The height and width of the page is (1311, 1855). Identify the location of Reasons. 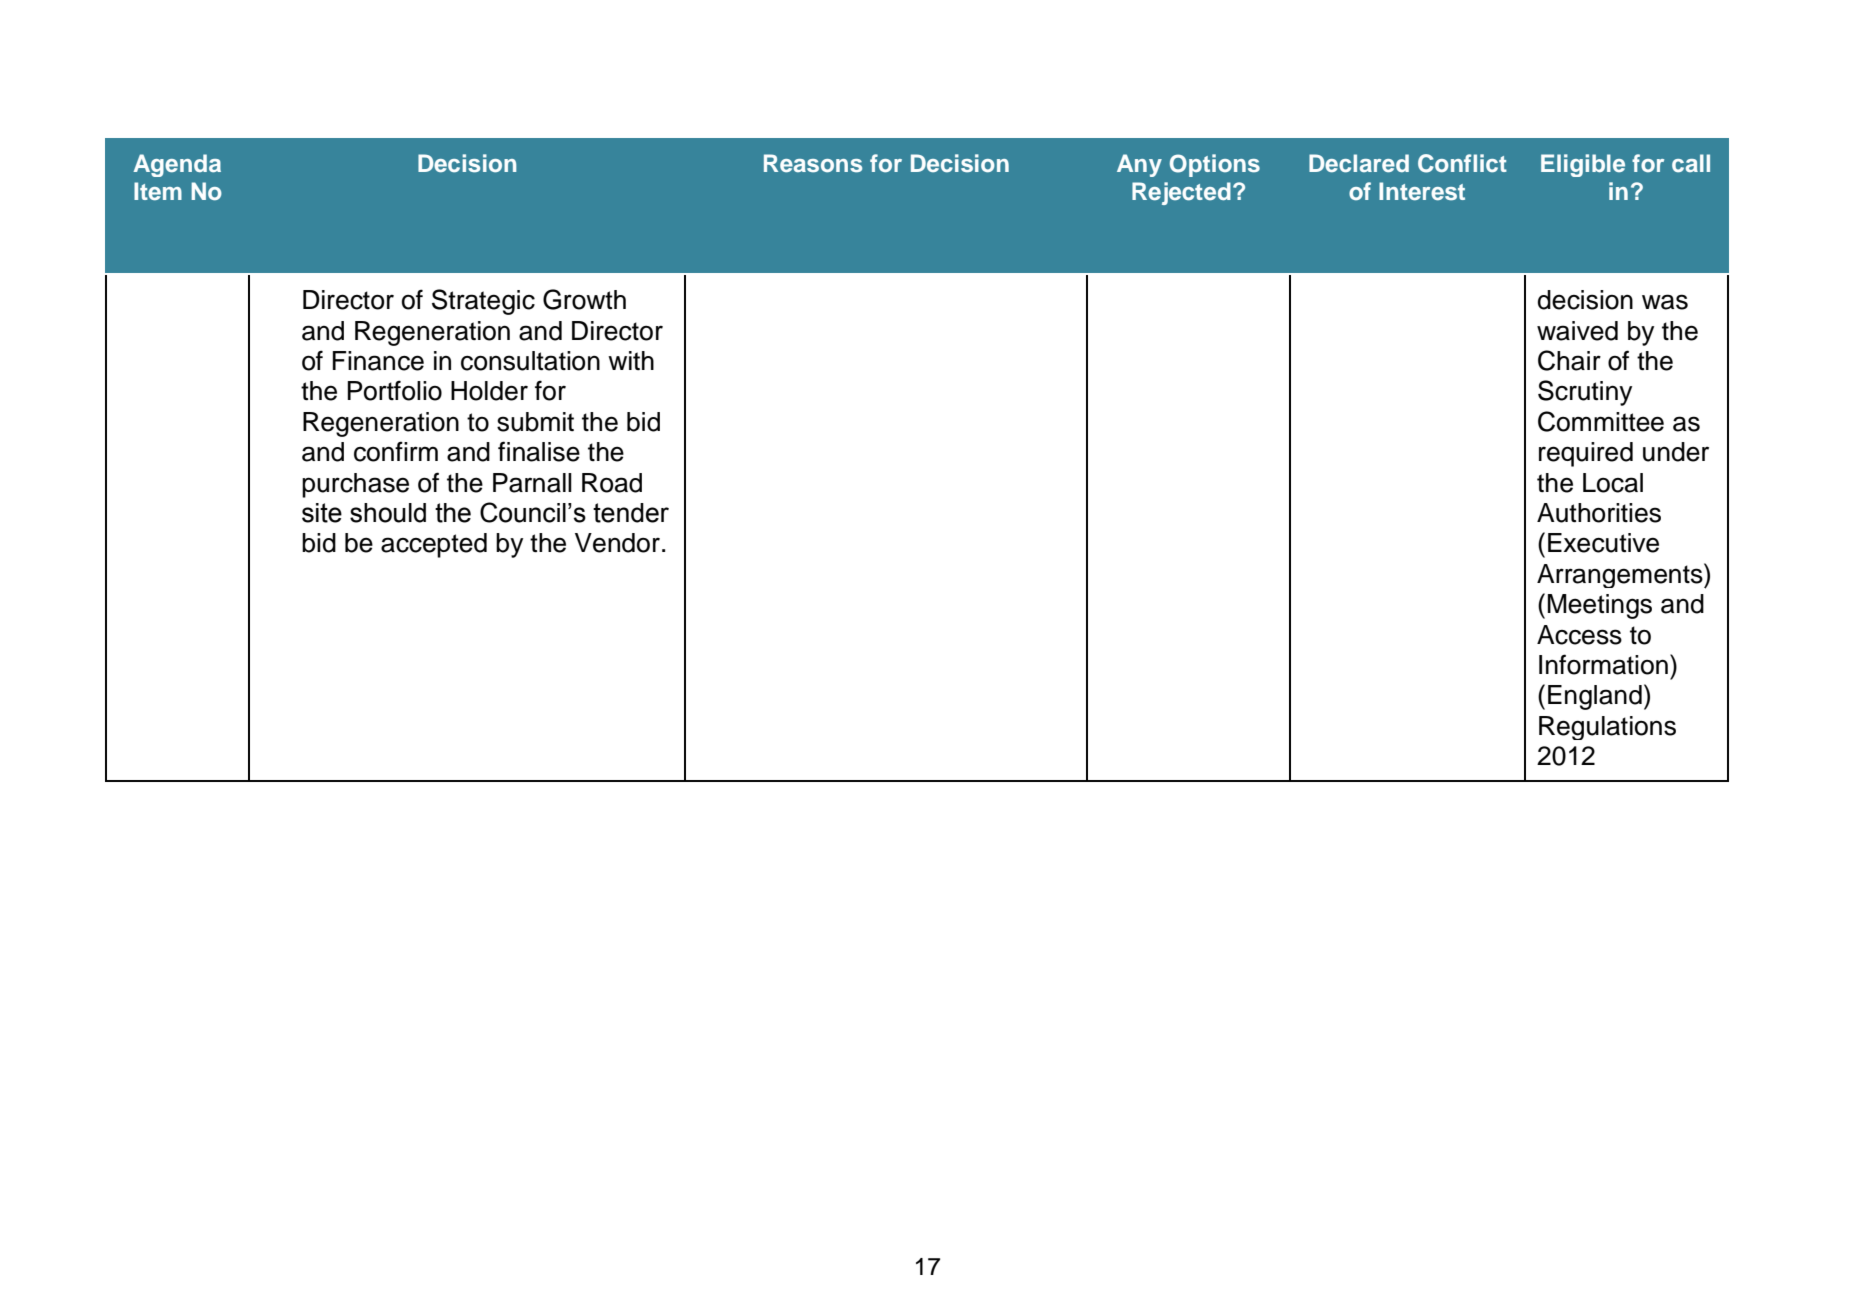
(813, 163).
